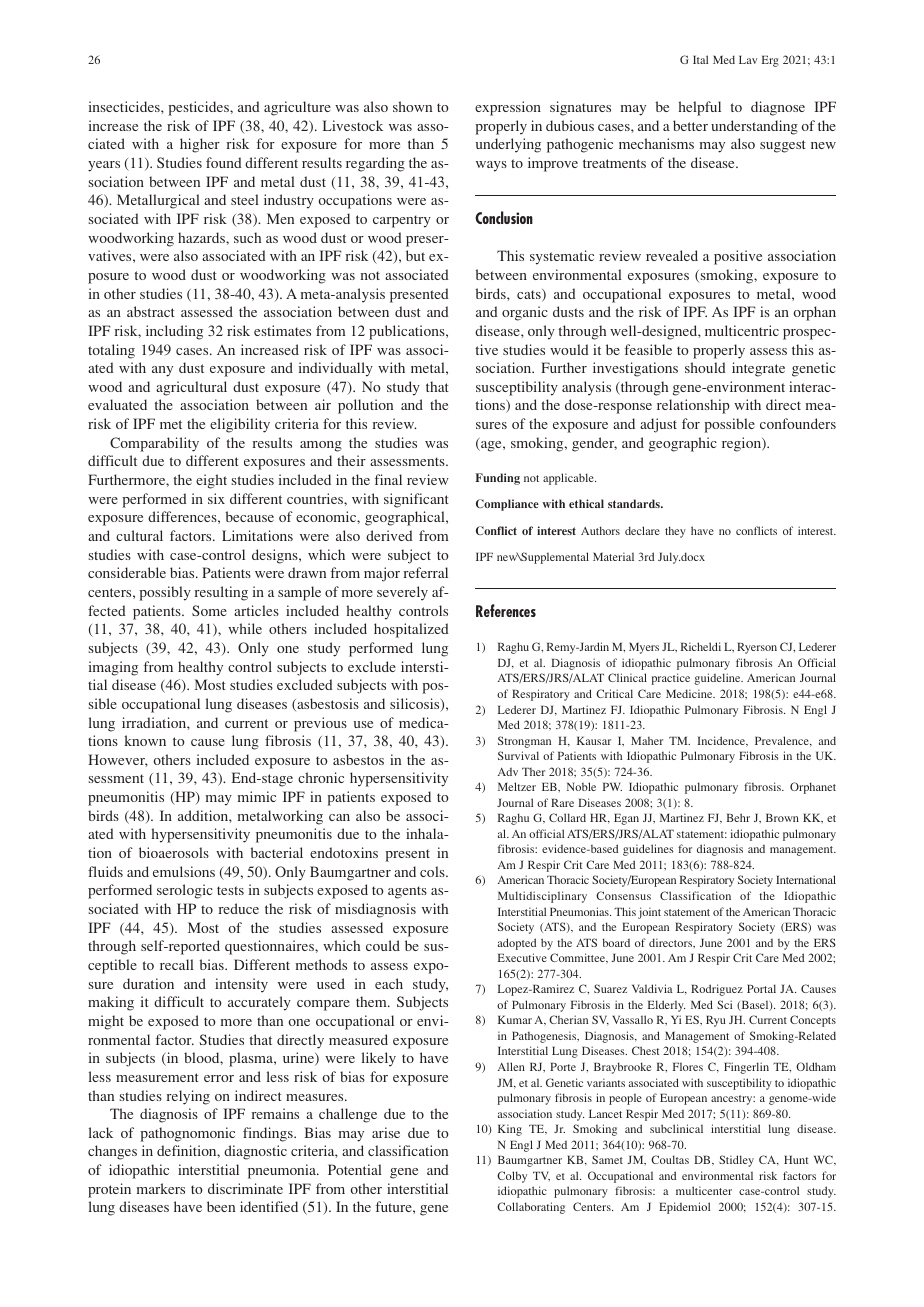 The image size is (924, 1307). Describe the element at coordinates (161, 1188) in the document. I see `markers` at that location.
